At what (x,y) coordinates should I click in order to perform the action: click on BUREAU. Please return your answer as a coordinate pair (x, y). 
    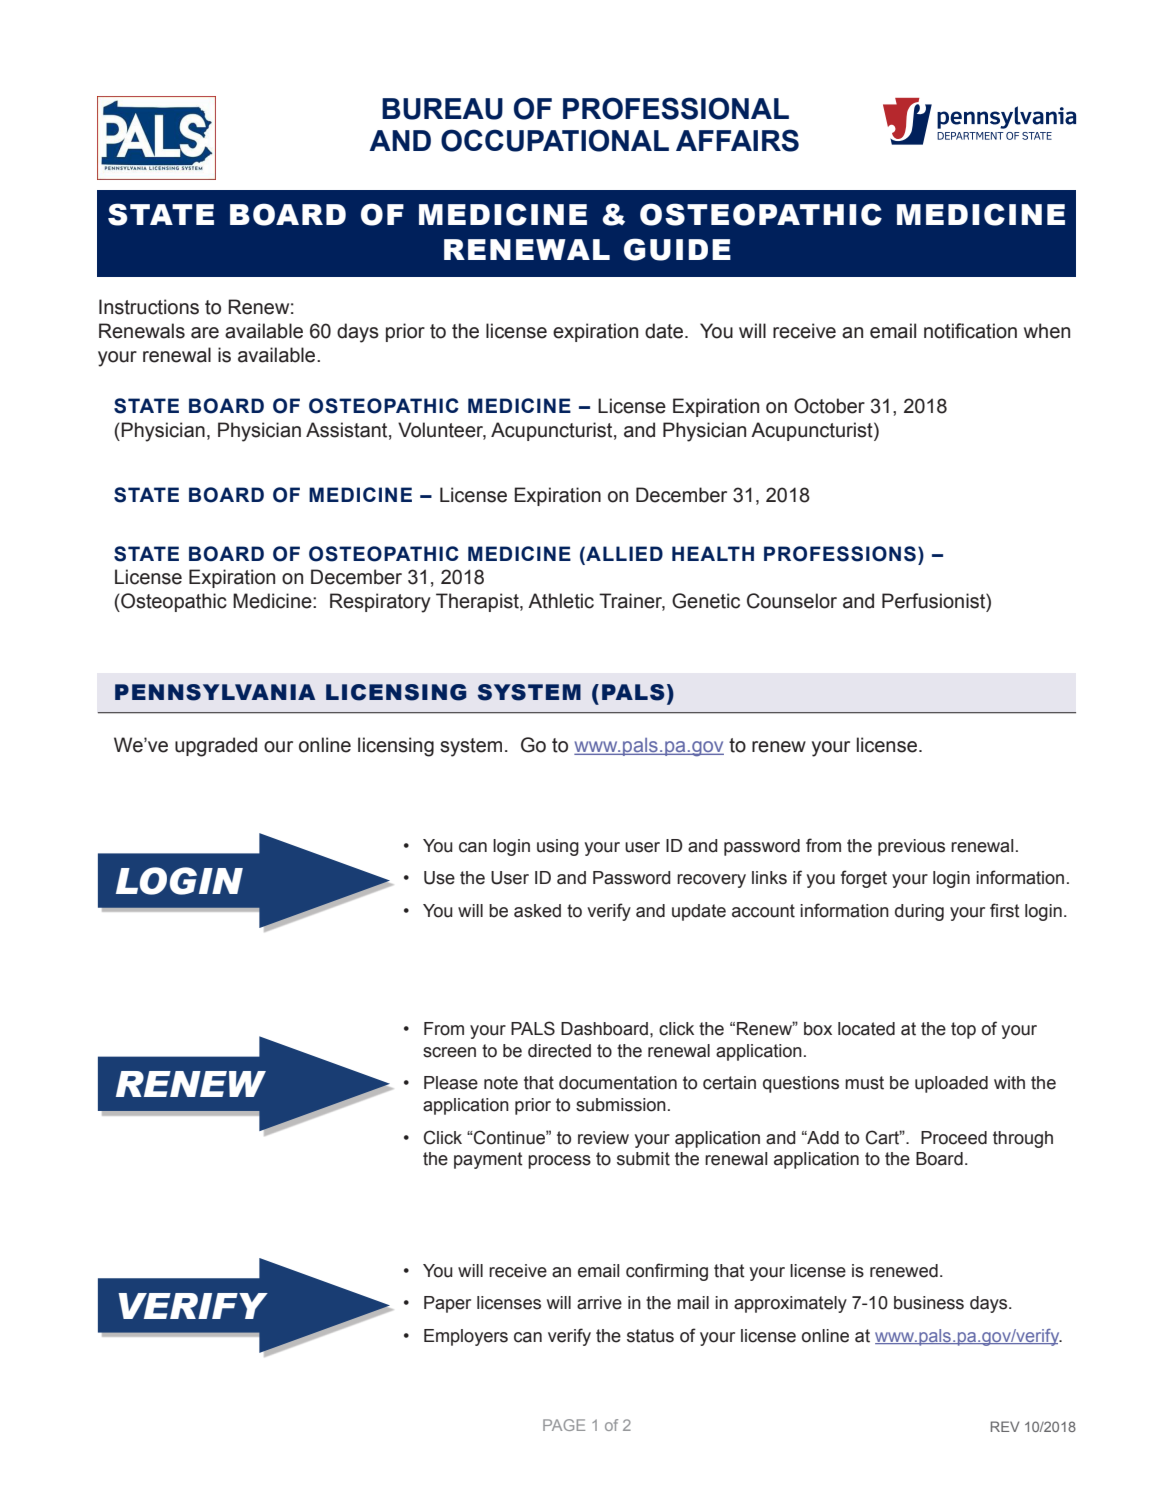
    Looking at the image, I should click on (442, 109).
